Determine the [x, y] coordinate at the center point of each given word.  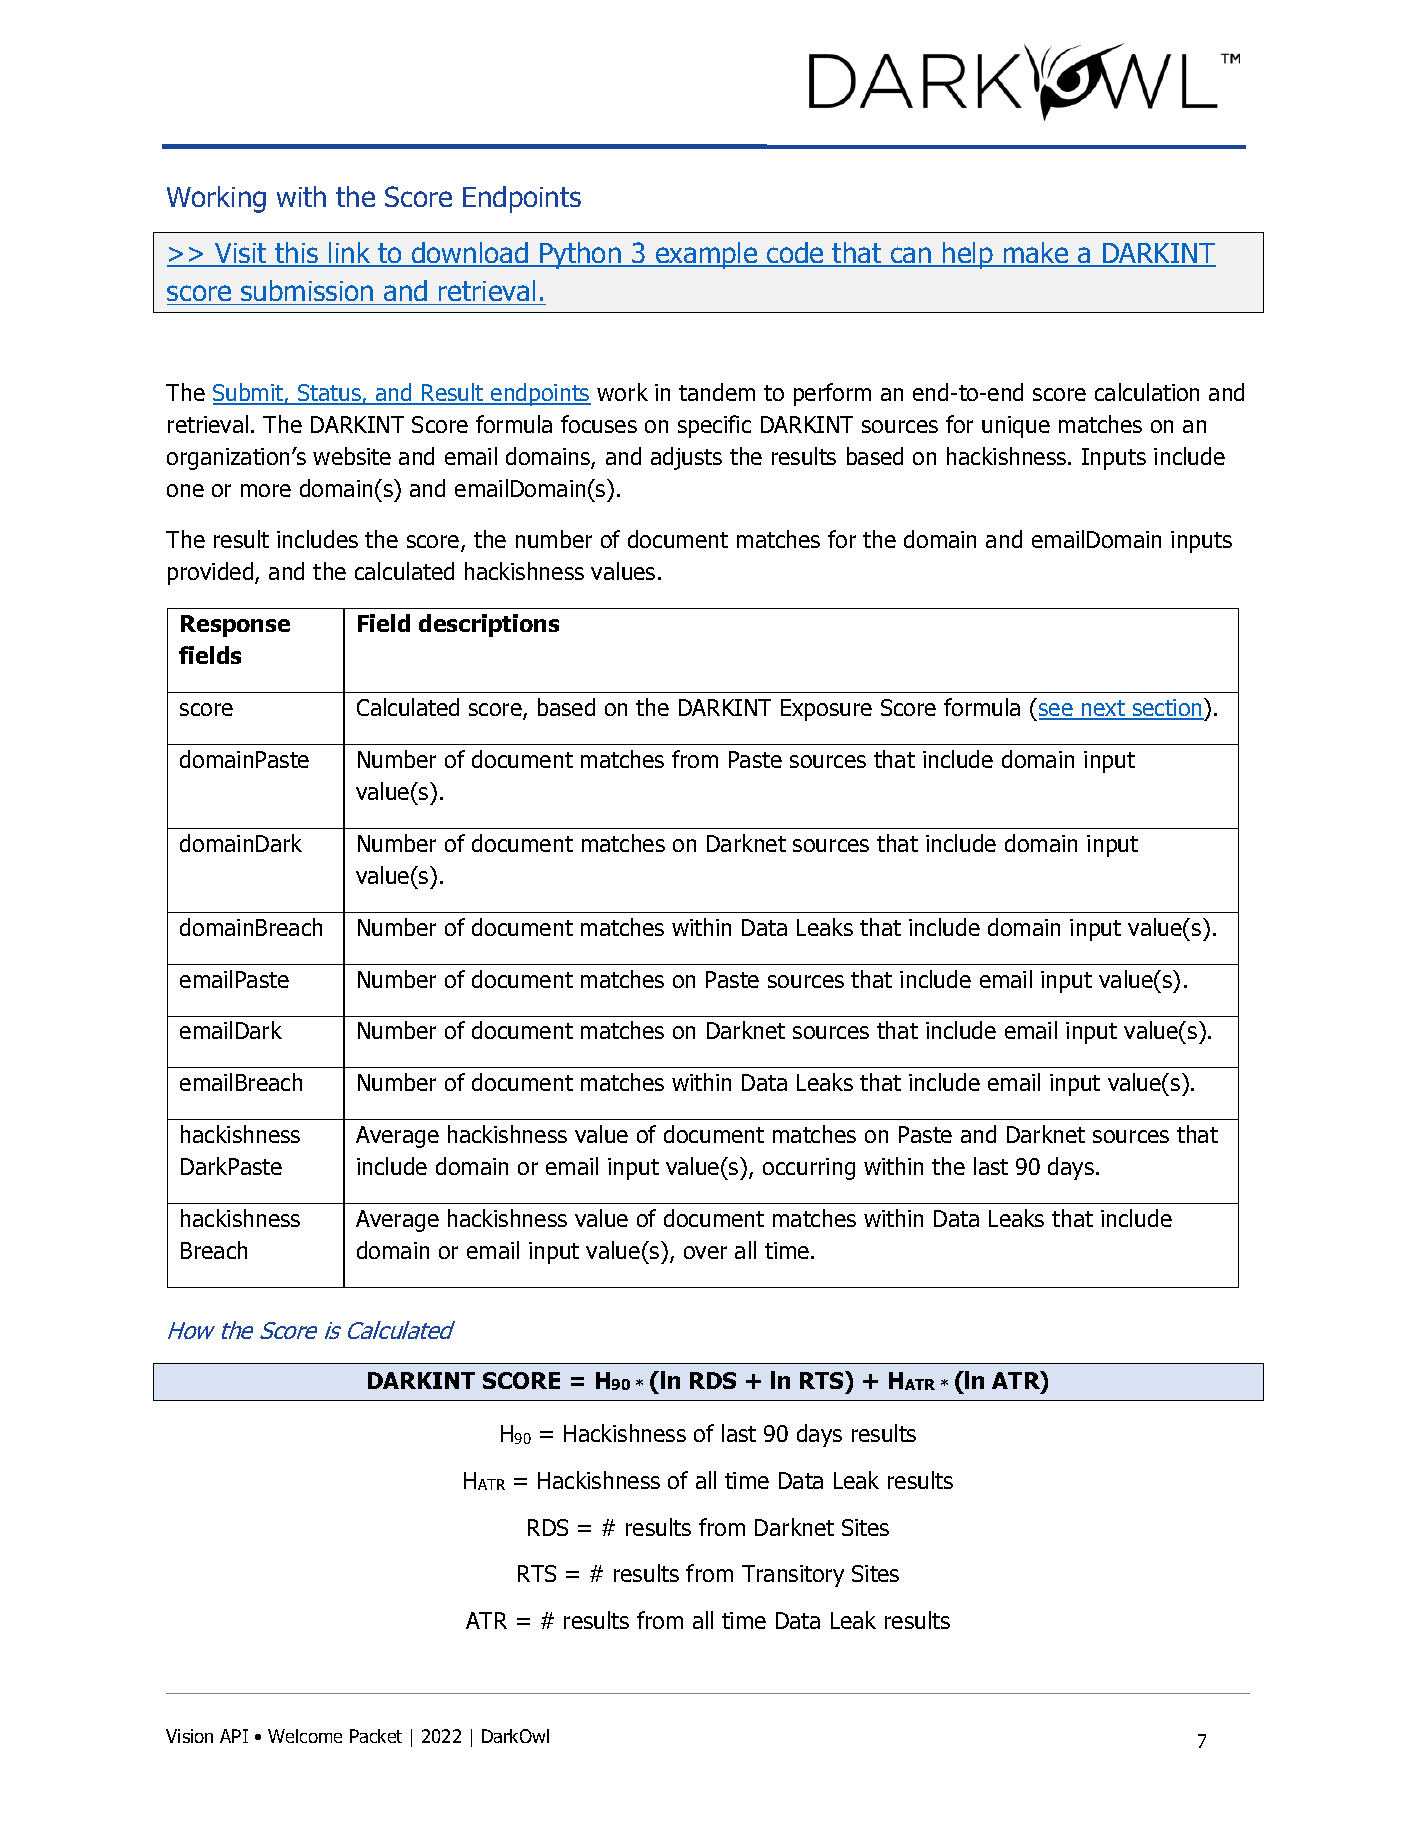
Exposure [826, 710]
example [706, 255]
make [1036, 254]
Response [235, 626]
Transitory [793, 1576]
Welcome [305, 1736]
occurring [809, 1169]
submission [307, 290]
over [705, 1252]
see [1057, 711]
